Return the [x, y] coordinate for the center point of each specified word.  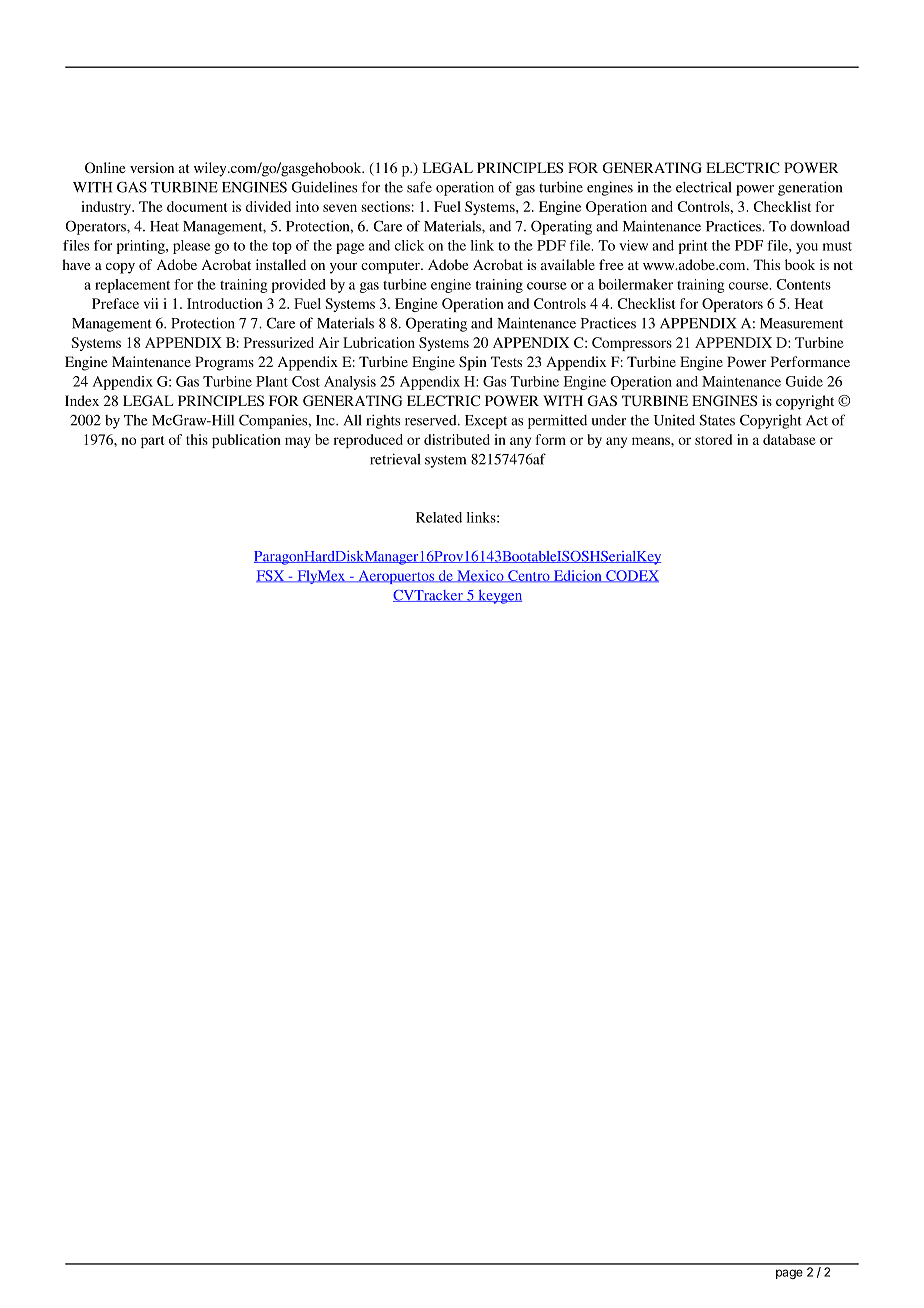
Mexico [480, 576]
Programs [224, 363]
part [152, 442]
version [152, 167]
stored [713, 439]
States [717, 420]
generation [810, 188]
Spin [473, 363]
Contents [804, 284]
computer [391, 267]
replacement [132, 286]
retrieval [395, 459]
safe [419, 187]
